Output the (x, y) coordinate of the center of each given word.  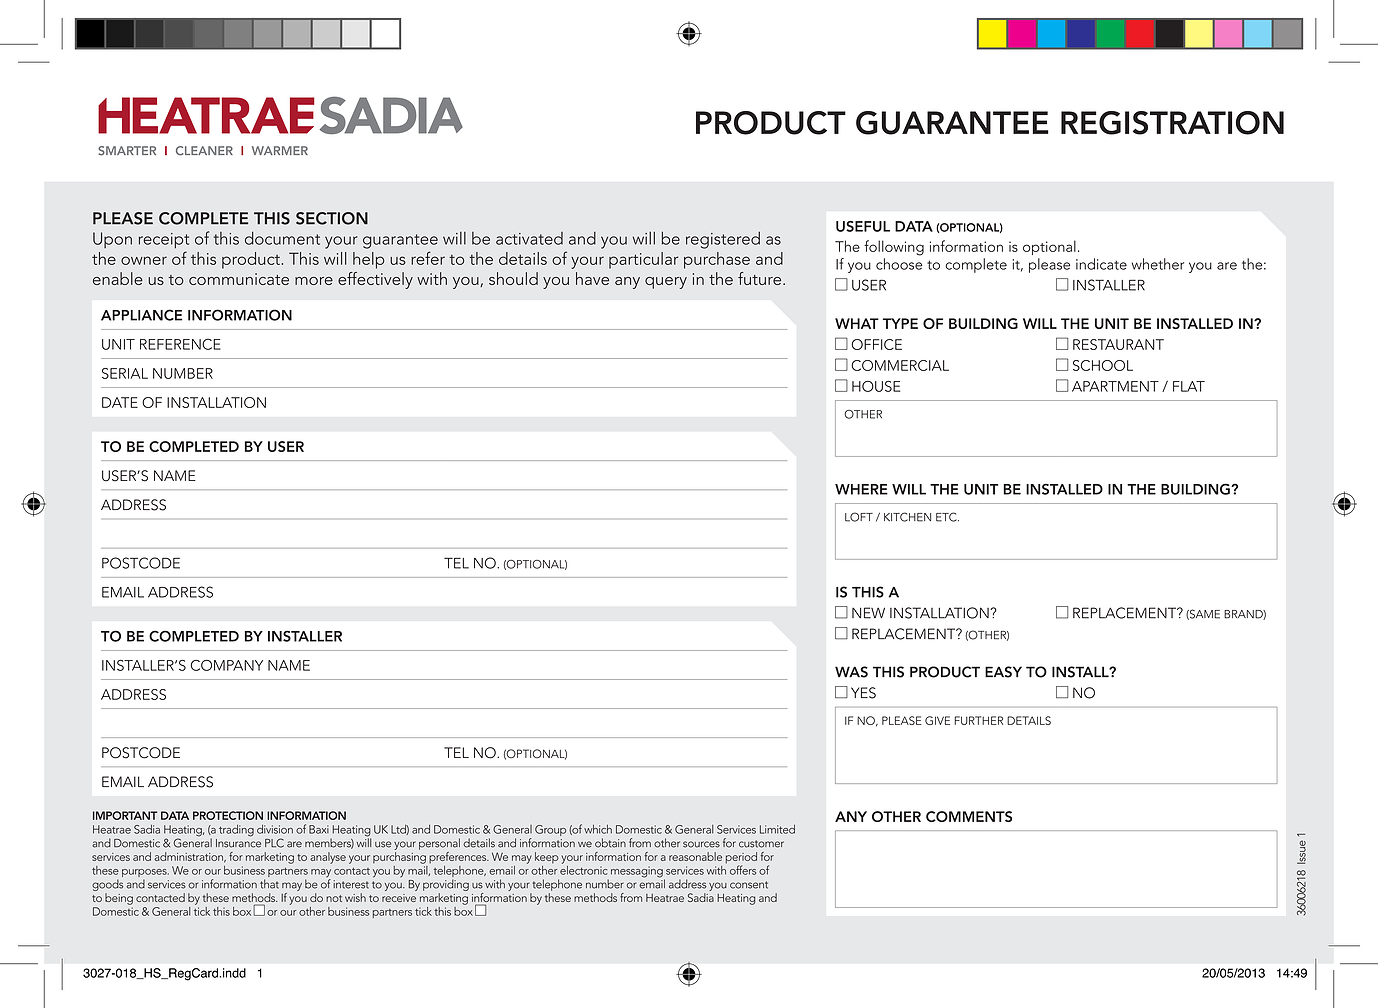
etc (947, 517)
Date (120, 402)
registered (723, 240)
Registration (1172, 123)
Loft (859, 517)
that (269, 884)
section (332, 218)
